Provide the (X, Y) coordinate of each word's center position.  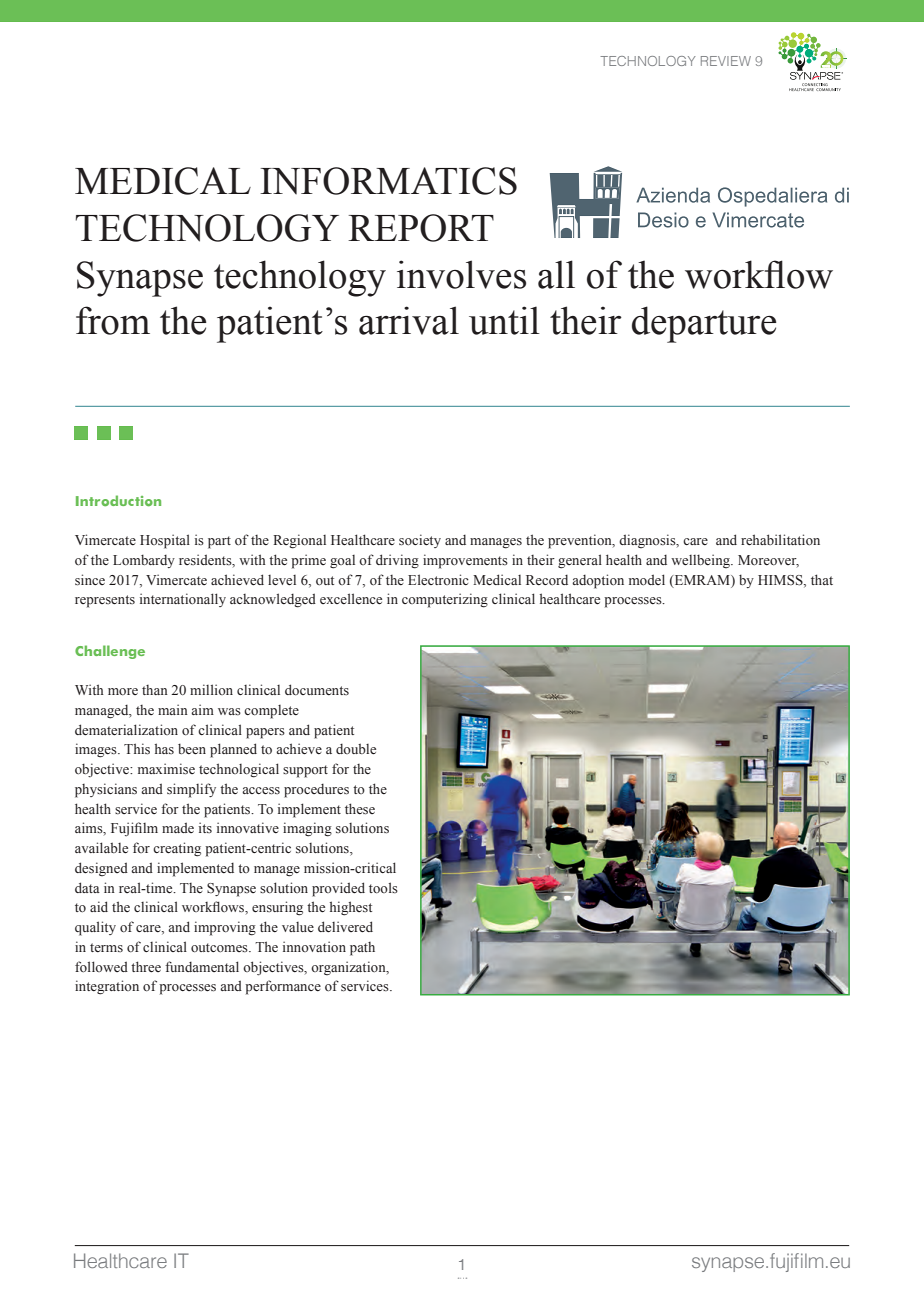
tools (383, 888)
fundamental (202, 966)
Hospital (165, 541)
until (504, 320)
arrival (409, 320)
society (420, 541)
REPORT (421, 228)
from (113, 320)
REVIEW (726, 61)
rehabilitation (780, 540)
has (164, 748)
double (356, 749)
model (647, 579)
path (362, 949)
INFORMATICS (388, 181)
